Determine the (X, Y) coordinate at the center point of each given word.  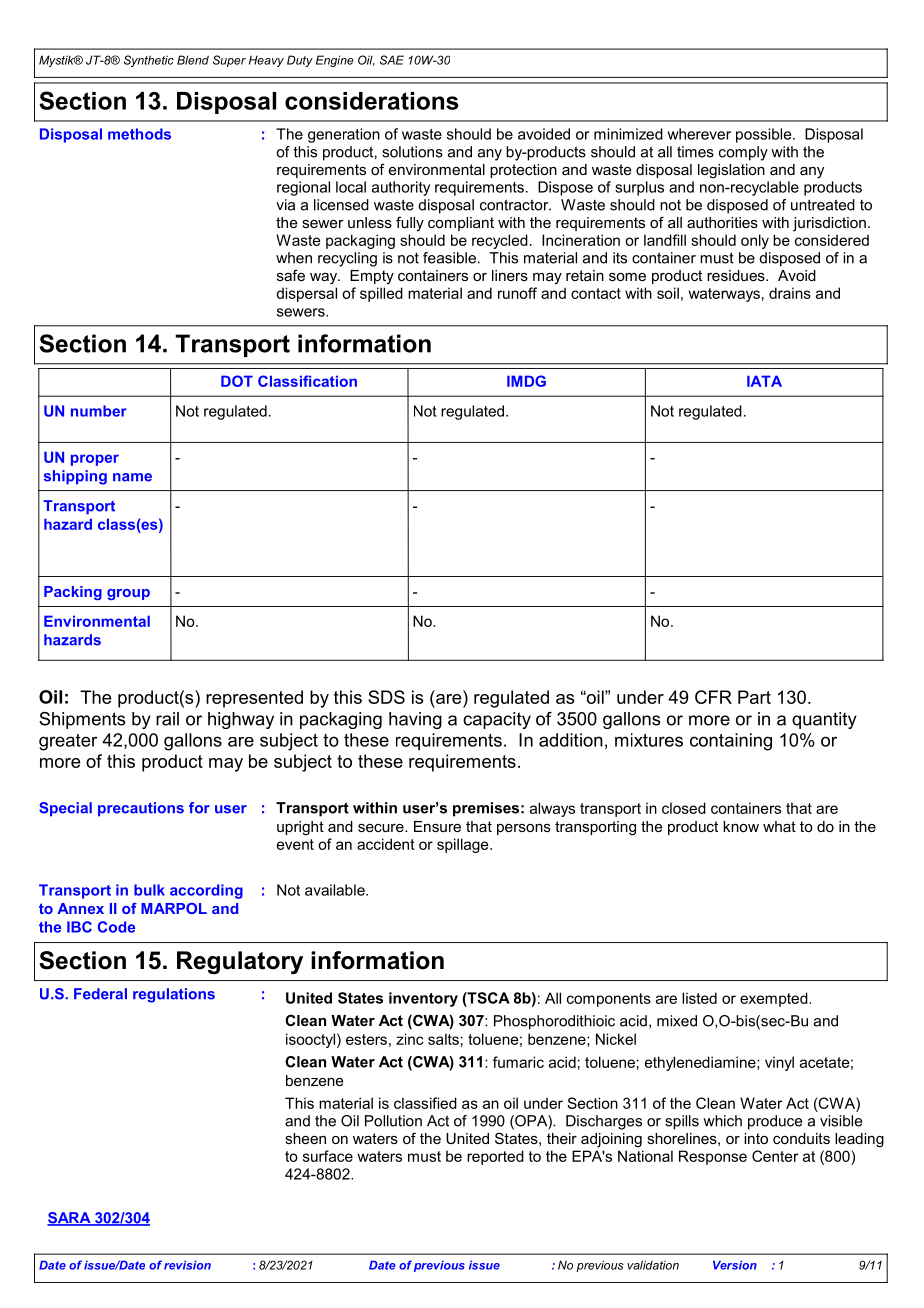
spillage (464, 845)
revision (187, 1265)
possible (765, 135)
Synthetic (149, 61)
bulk (149, 890)
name (132, 477)
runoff (517, 293)
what (779, 826)
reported (495, 1157)
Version (735, 1265)
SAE (392, 60)
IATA (764, 381)
